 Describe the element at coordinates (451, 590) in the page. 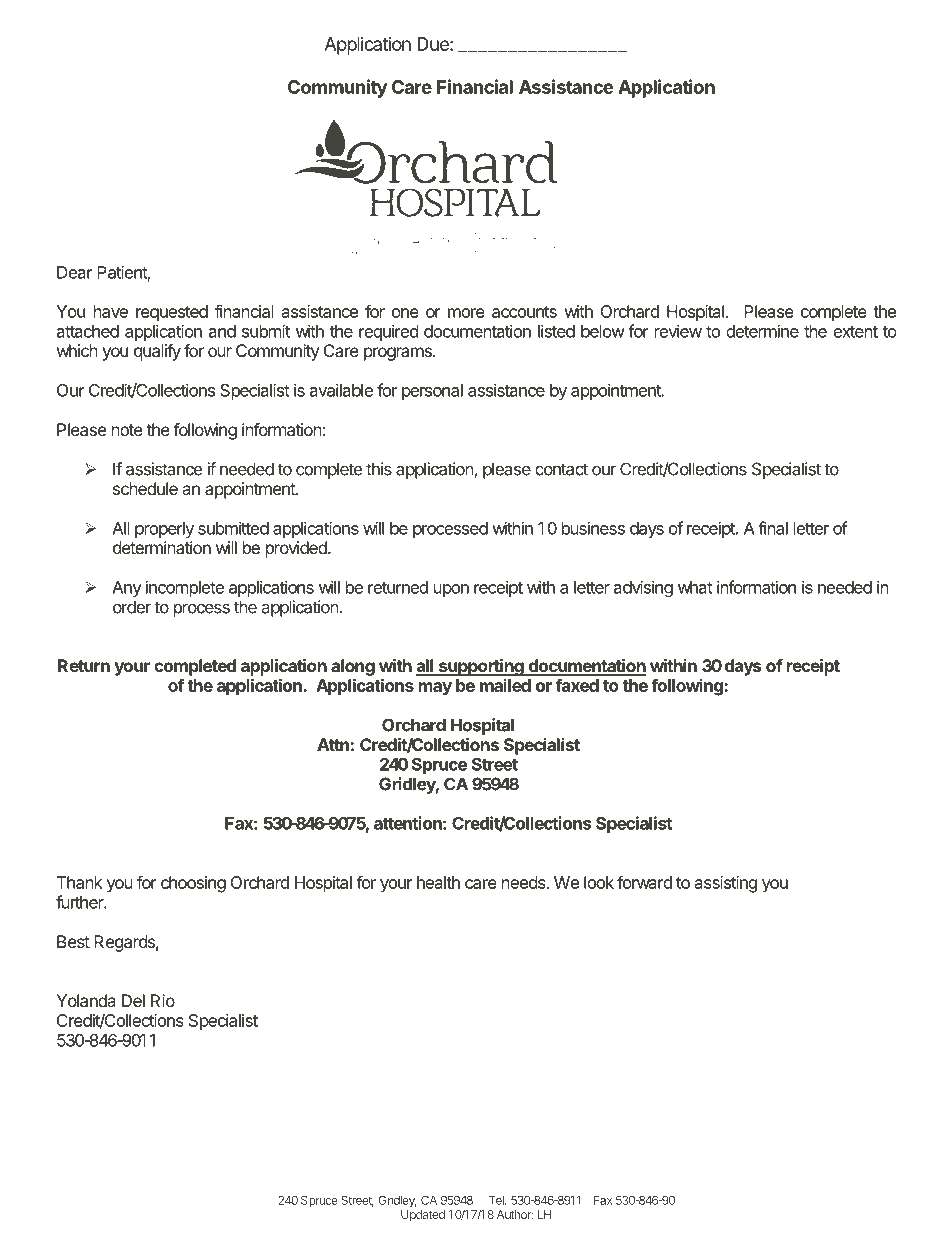

I see `upon` at that location.
